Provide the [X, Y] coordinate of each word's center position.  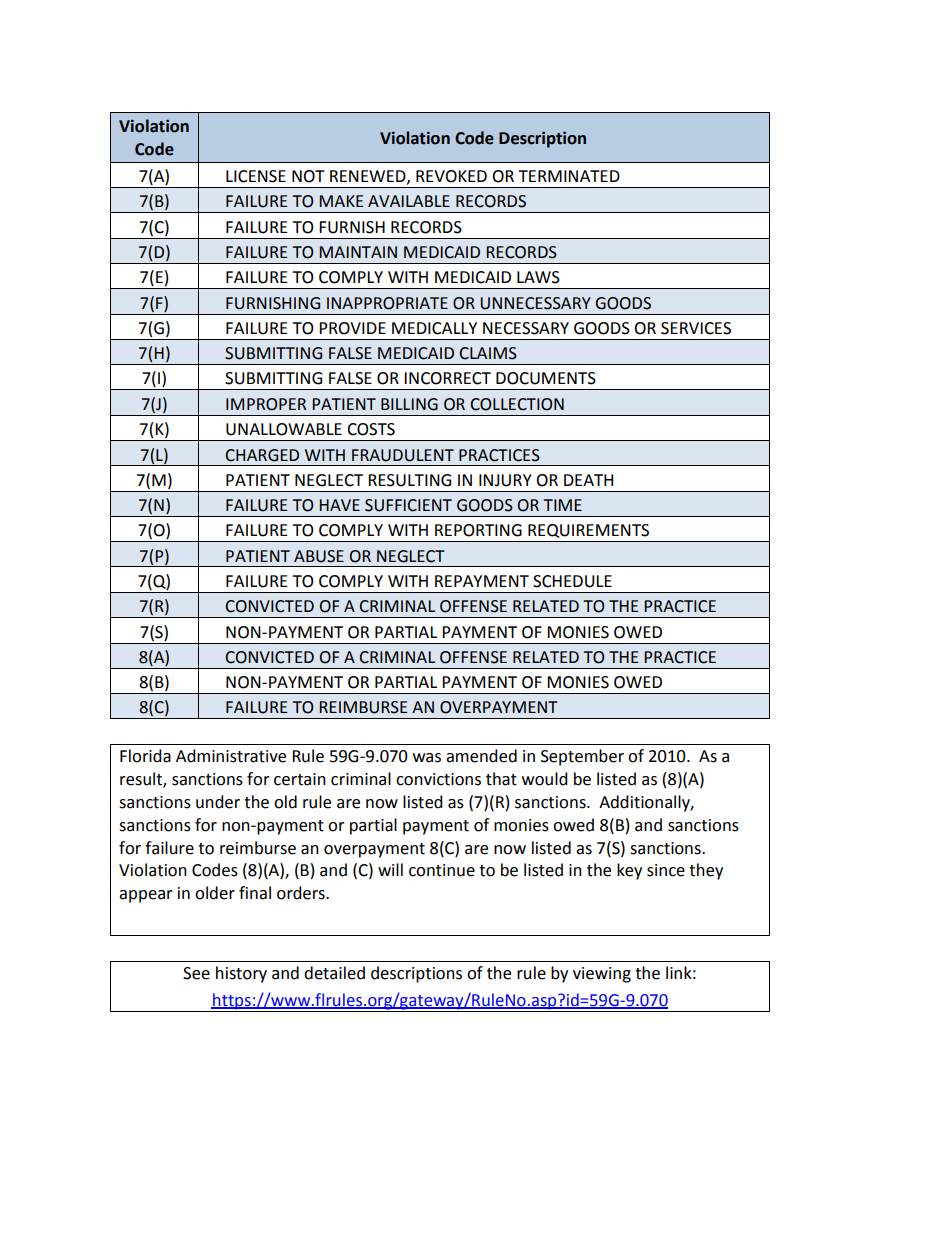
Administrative [231, 756]
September [582, 757]
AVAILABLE [409, 201]
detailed [334, 973]
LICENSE [256, 176]
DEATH [588, 480]
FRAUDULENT [403, 455]
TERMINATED [569, 176]
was [427, 758]
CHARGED [262, 455]
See [196, 973]
